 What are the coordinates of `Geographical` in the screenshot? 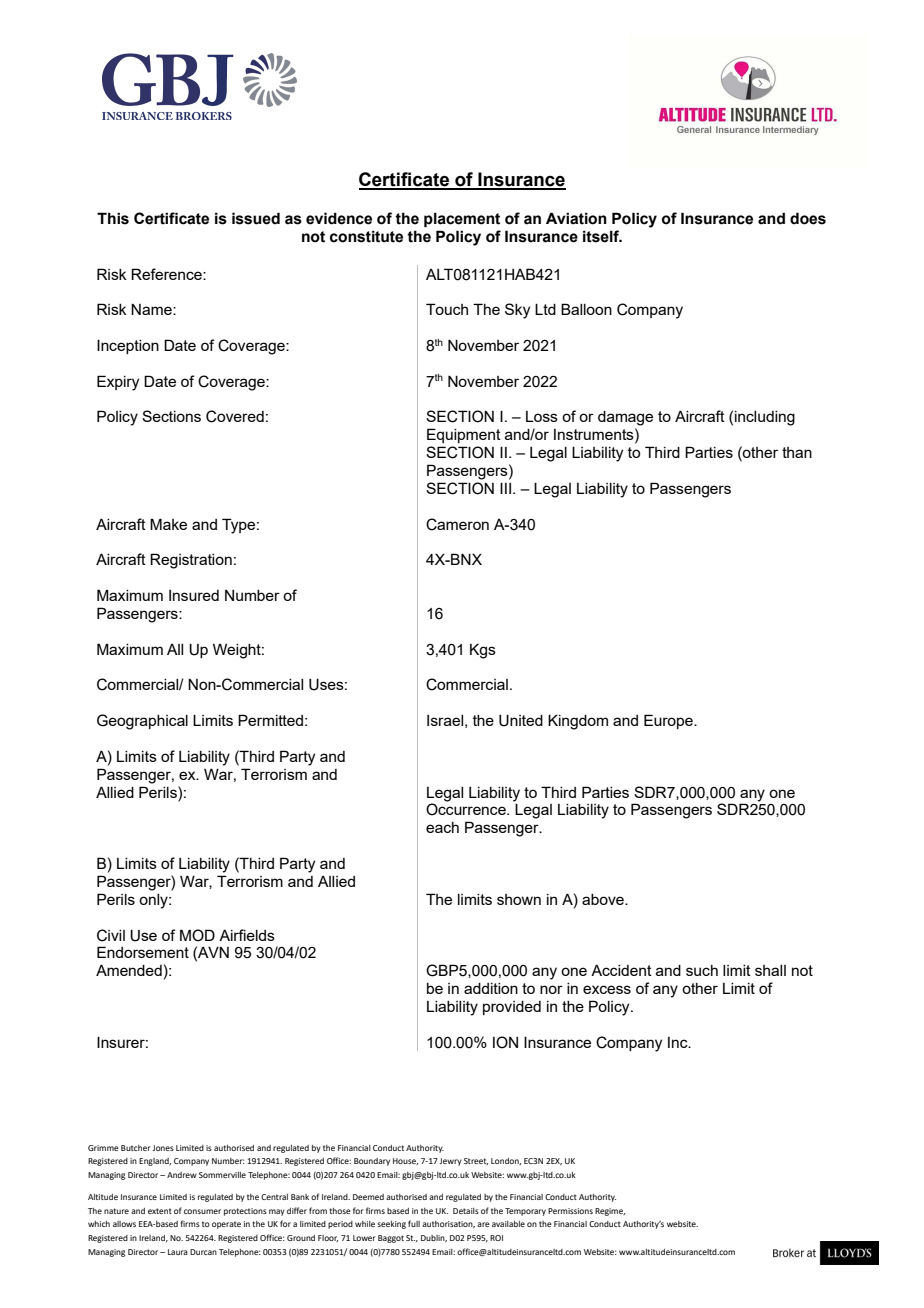 It's located at (142, 722).
